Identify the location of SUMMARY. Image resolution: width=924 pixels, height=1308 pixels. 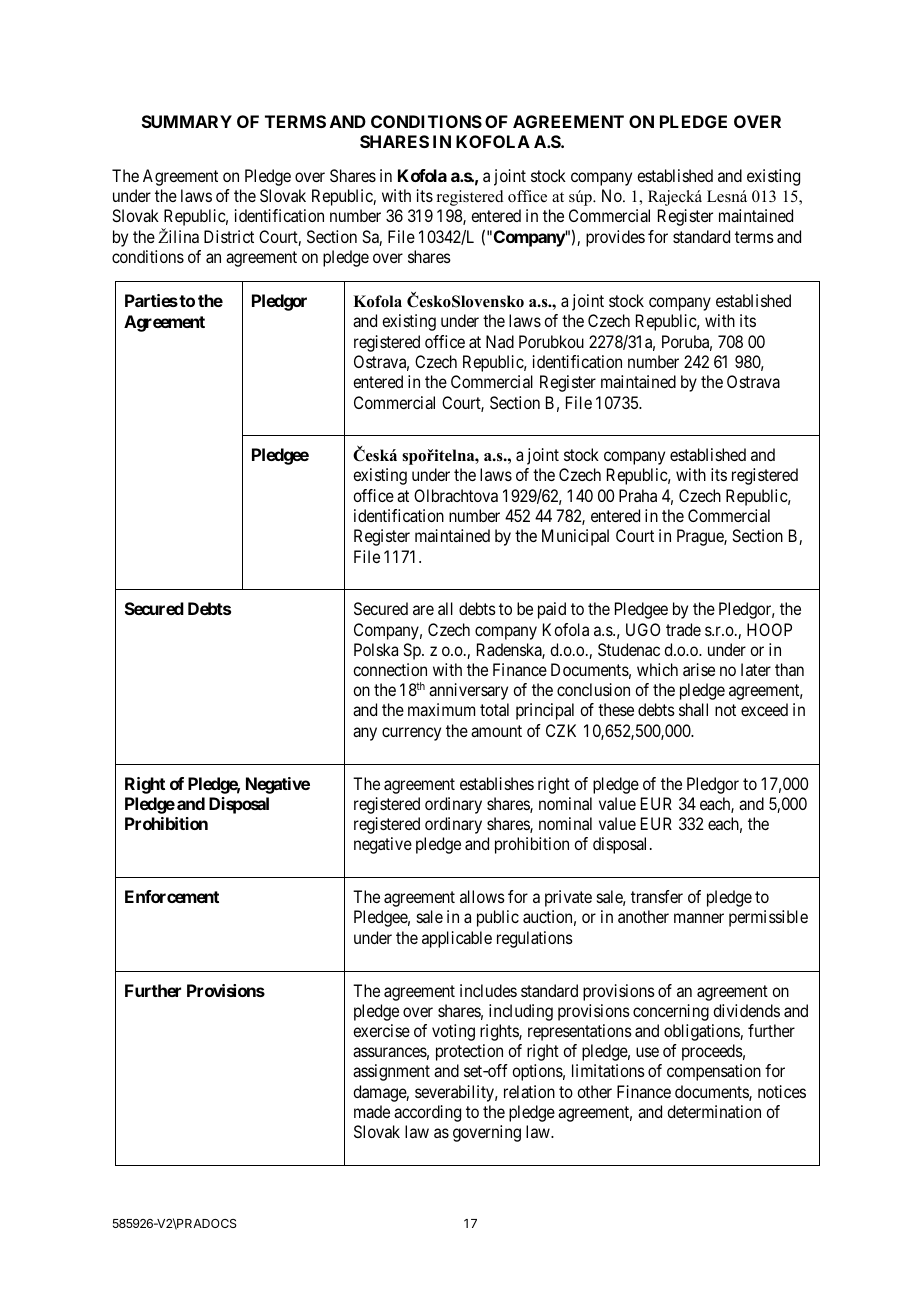
(187, 121).
